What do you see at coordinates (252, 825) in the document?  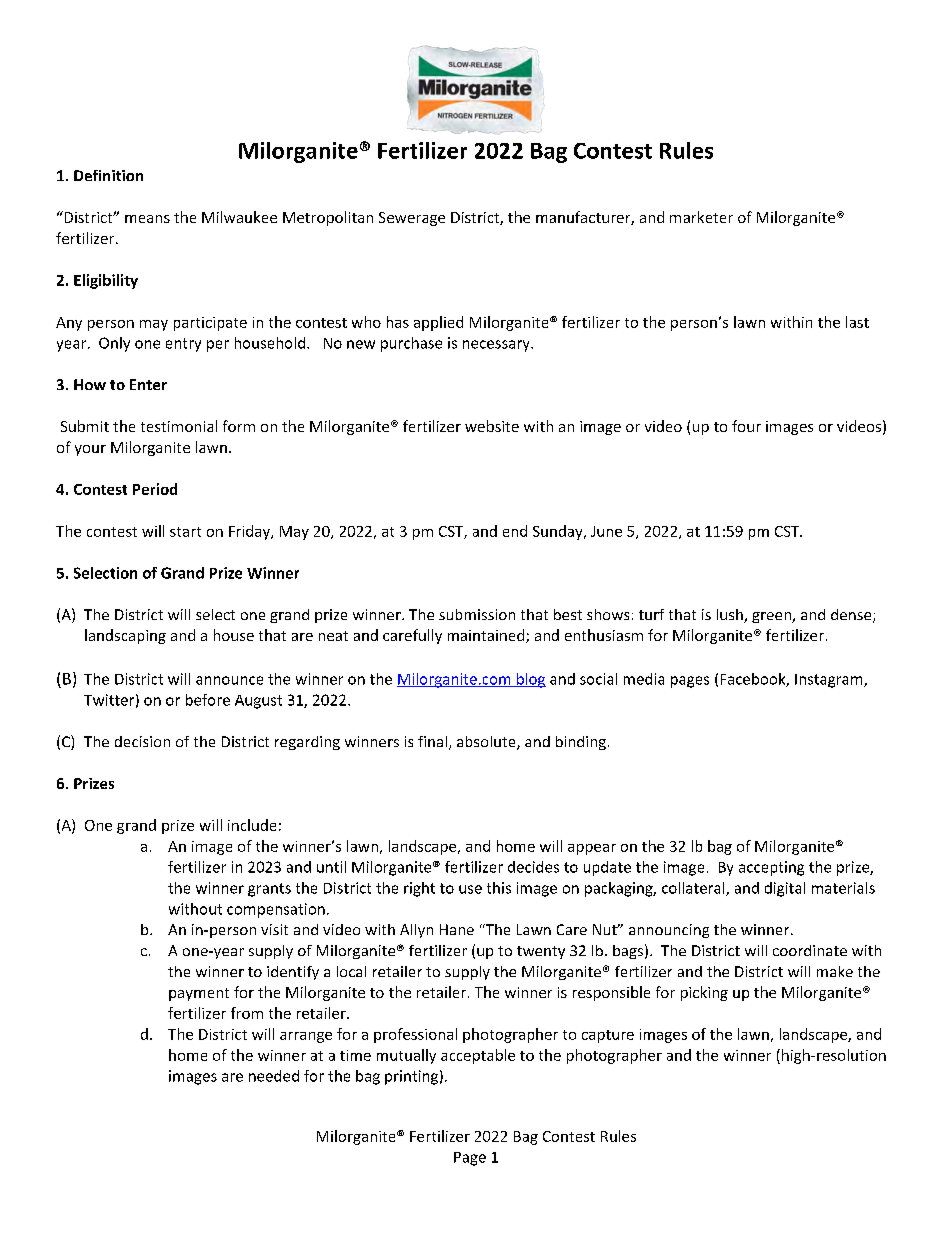 I see `include` at bounding box center [252, 825].
